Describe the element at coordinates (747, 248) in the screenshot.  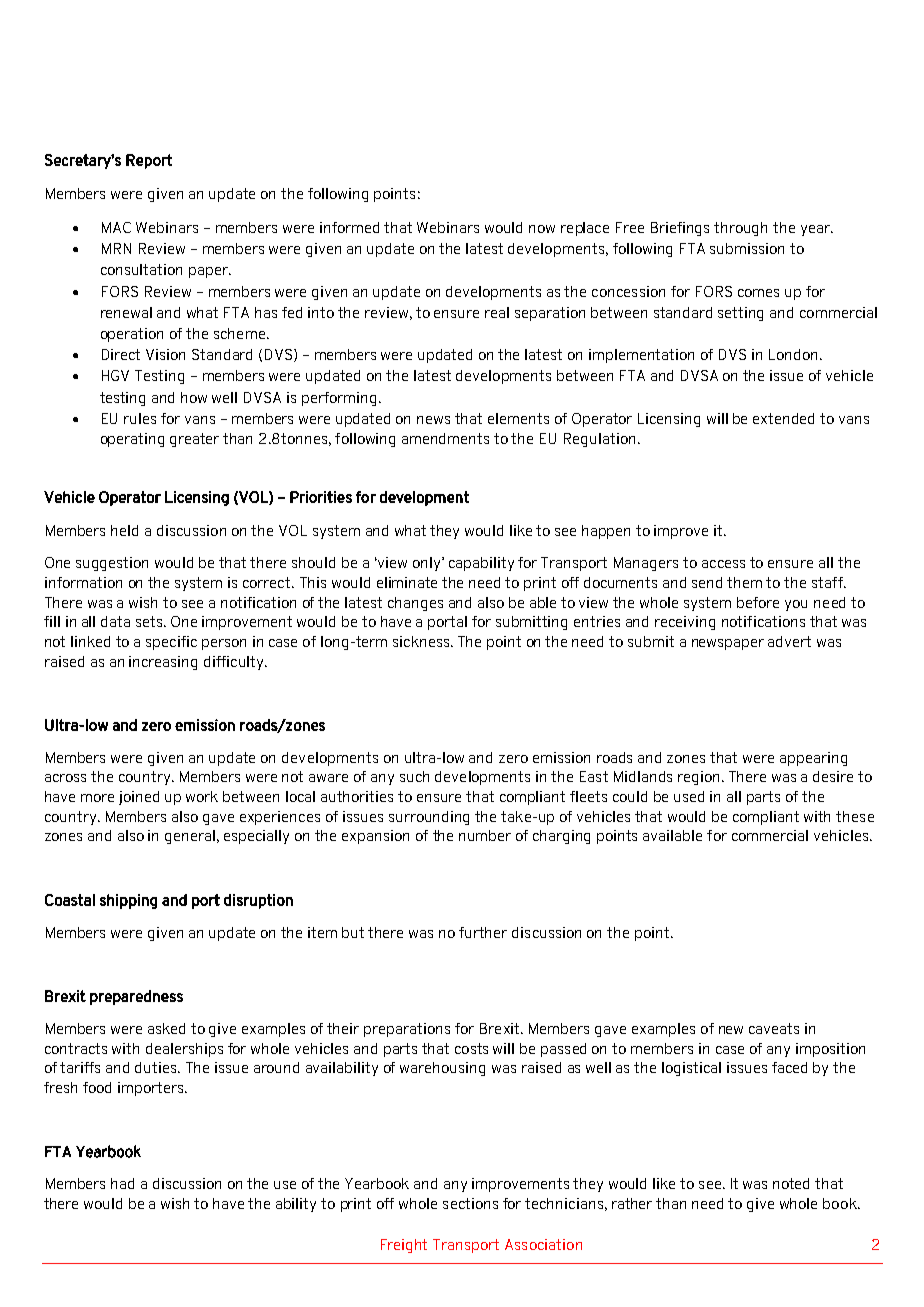
I see `submission` at that location.
